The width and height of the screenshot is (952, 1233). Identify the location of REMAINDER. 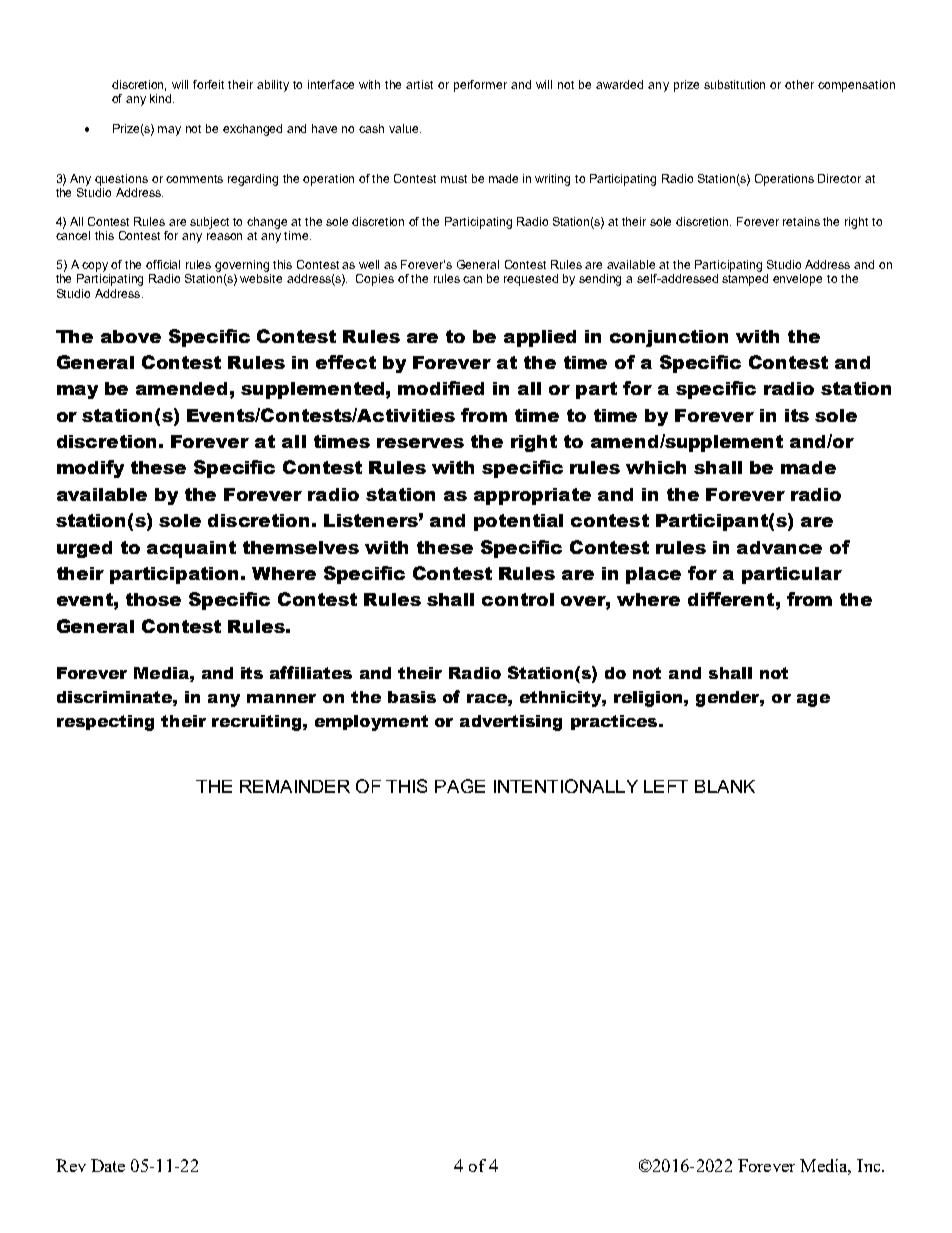
(295, 786).
